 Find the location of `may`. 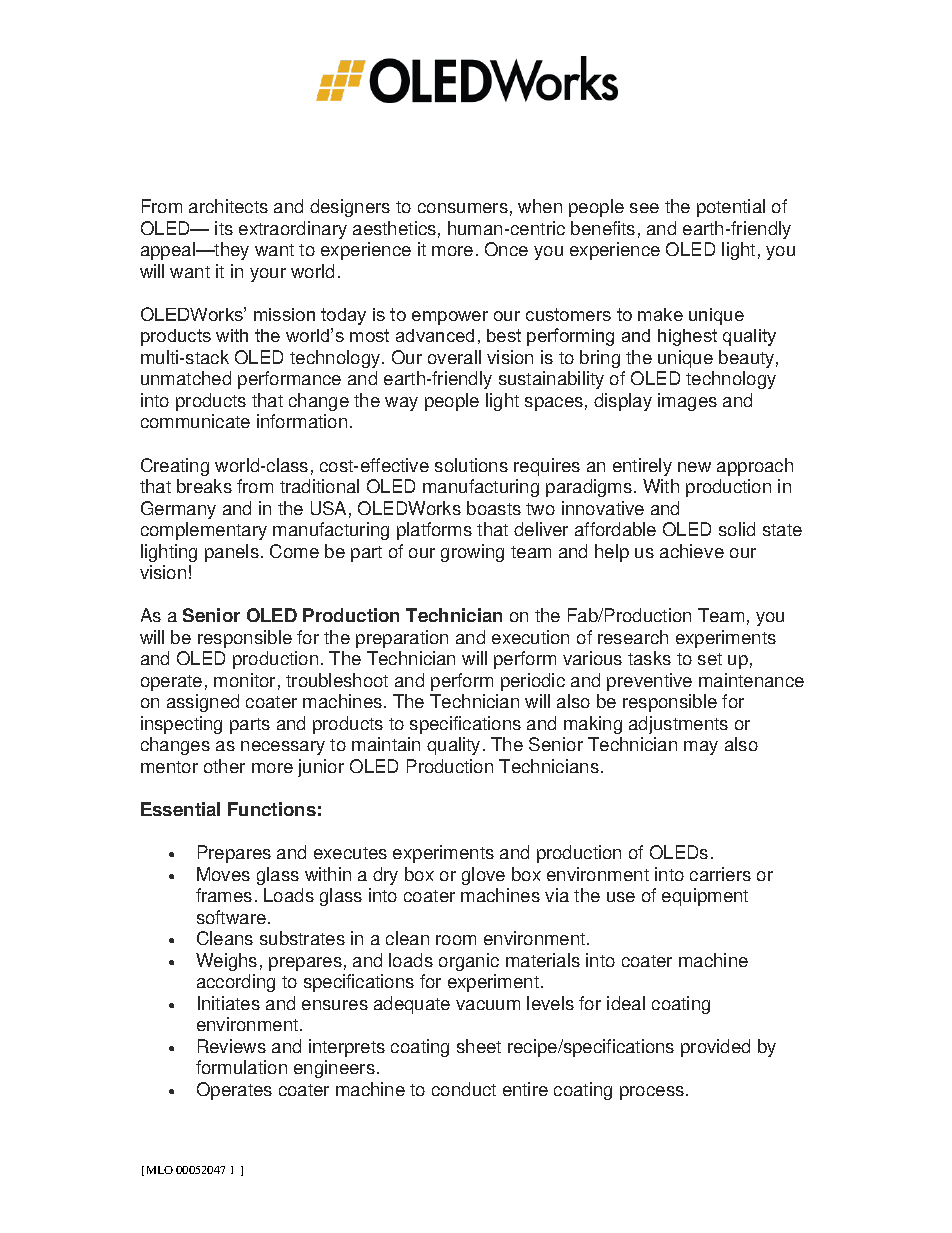

may is located at coordinates (701, 748).
